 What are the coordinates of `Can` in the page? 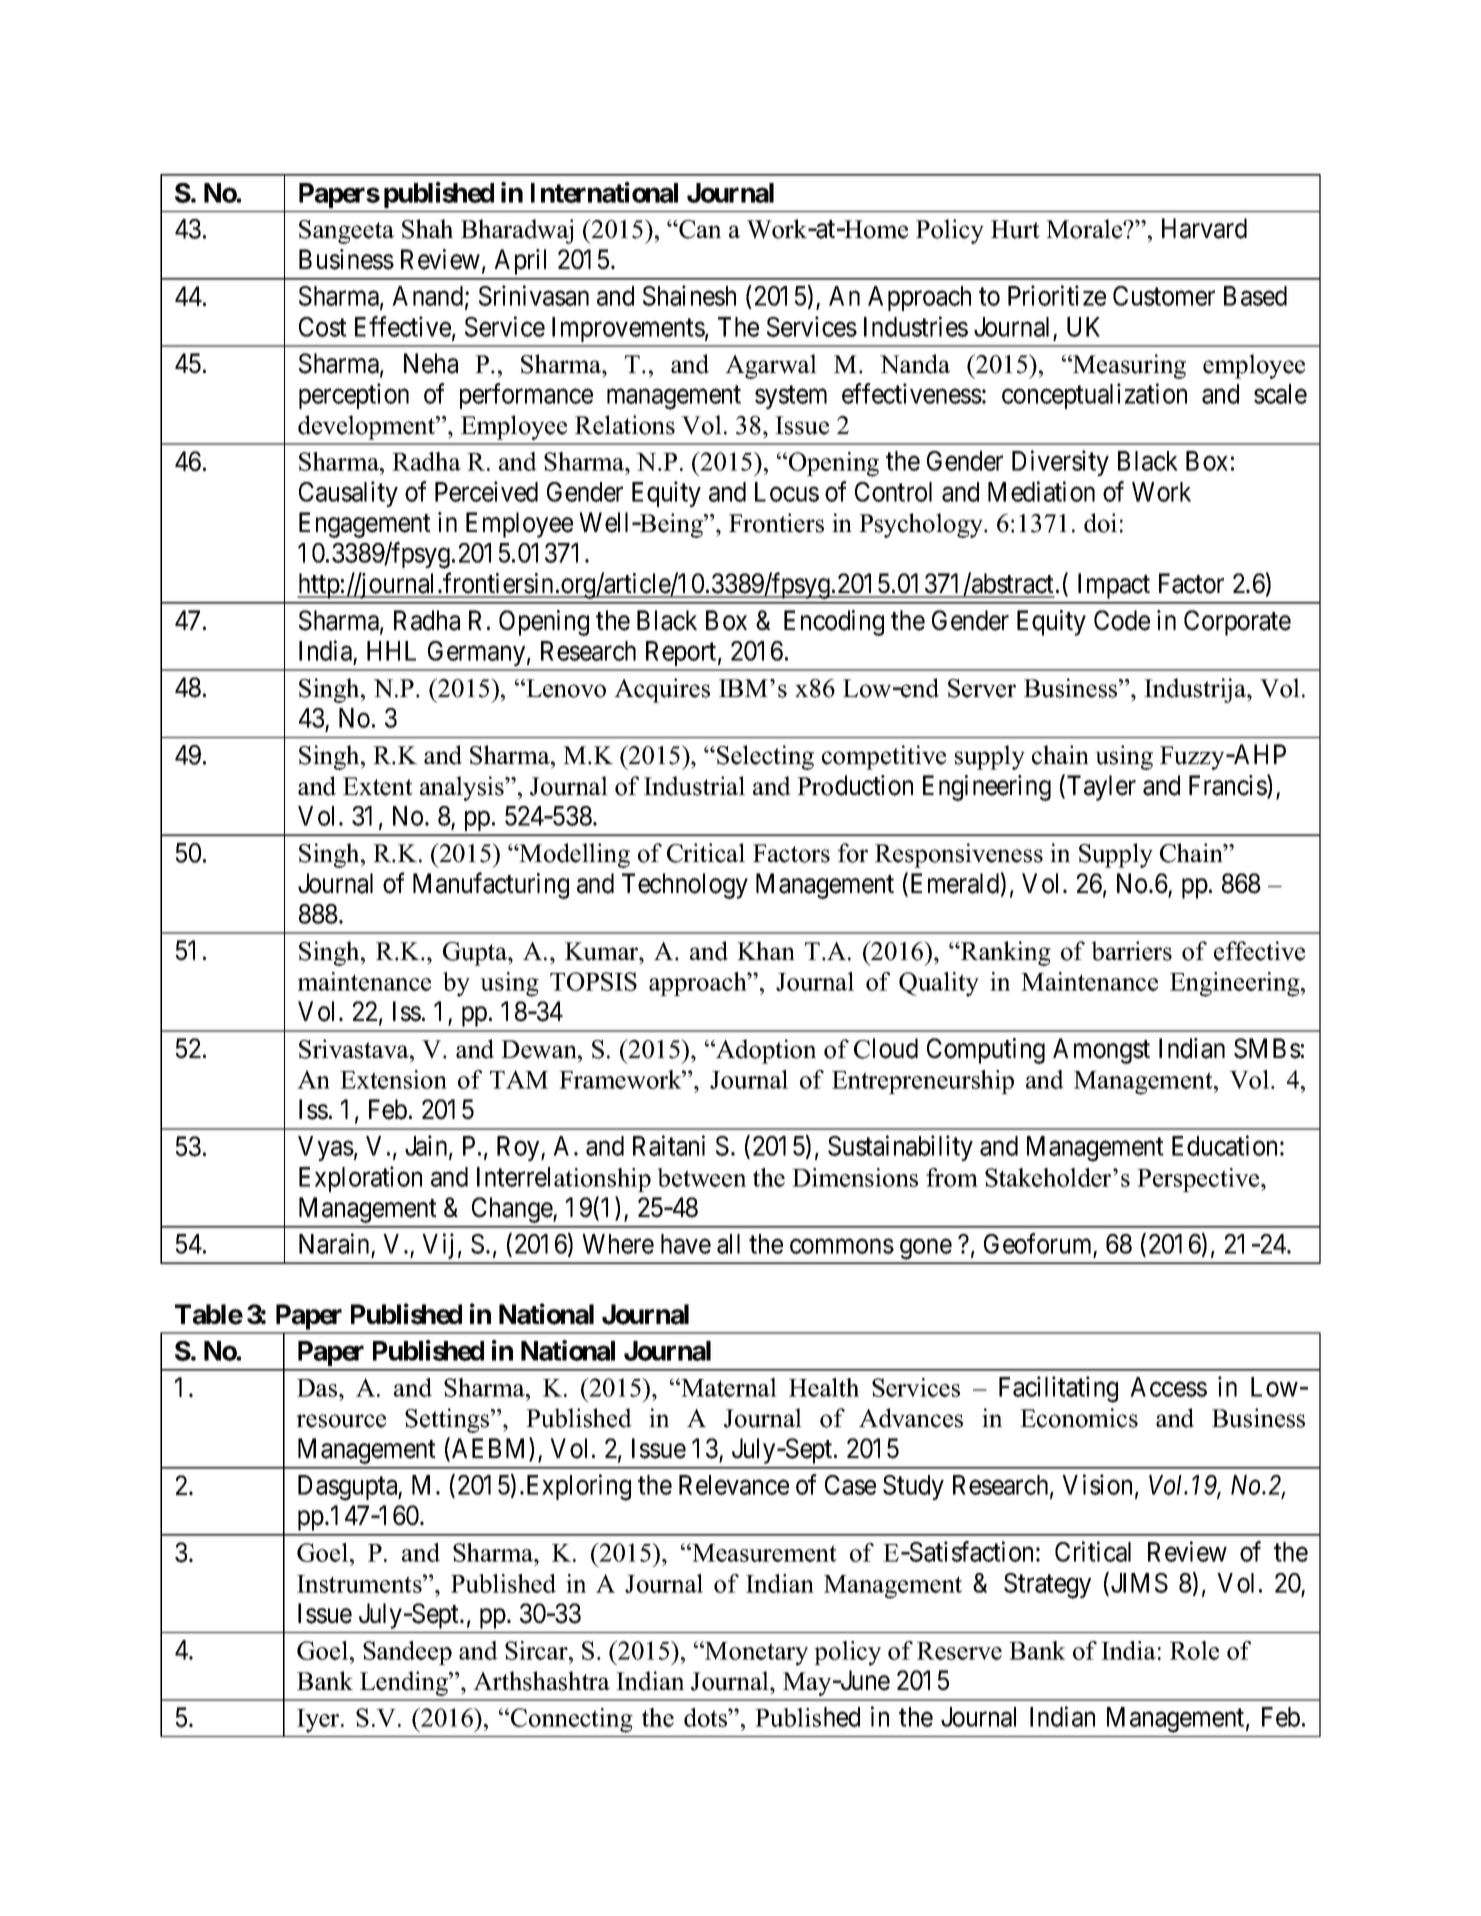 It's located at (699, 229).
